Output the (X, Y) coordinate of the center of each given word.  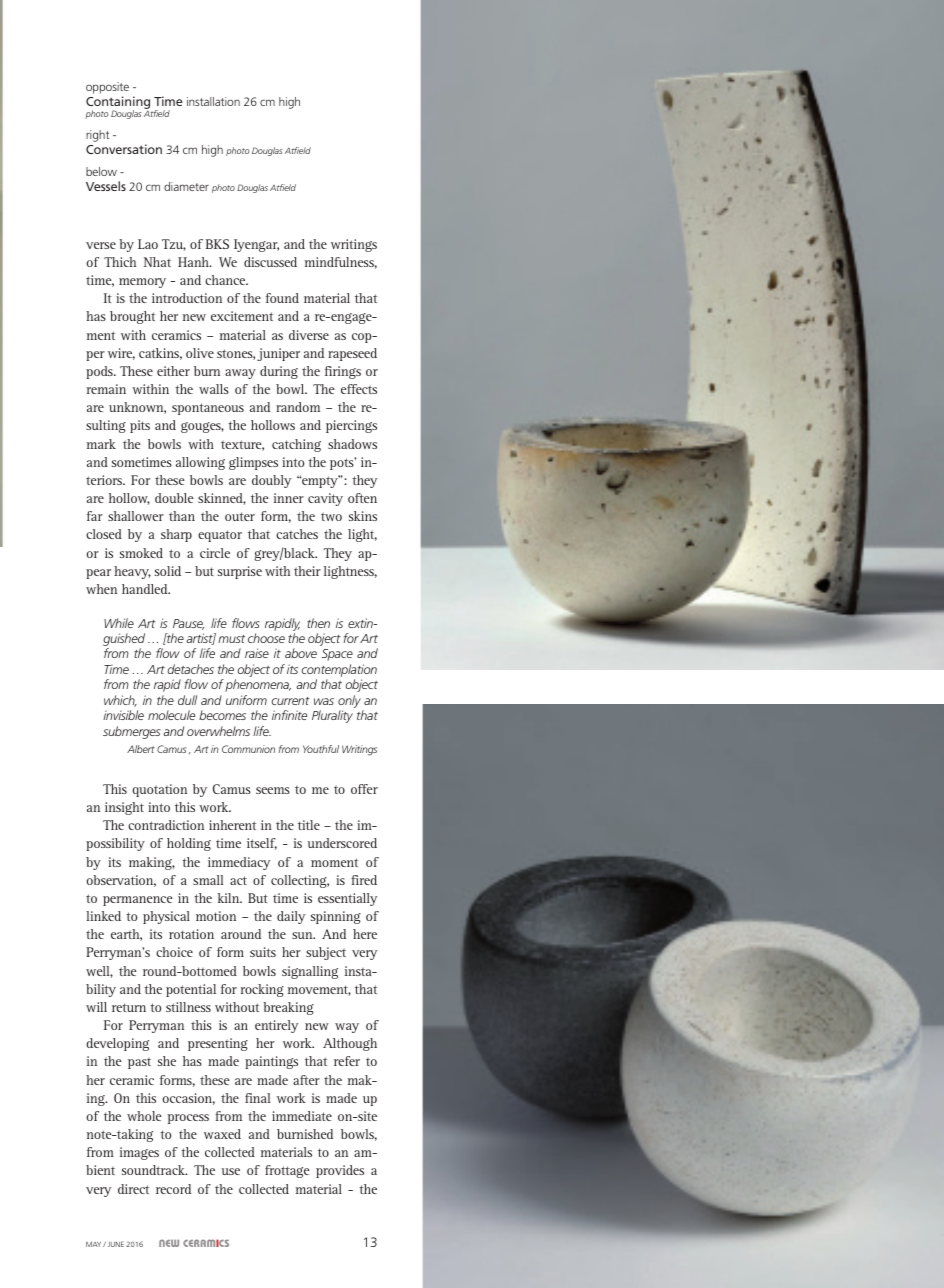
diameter (186, 186)
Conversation (124, 149)
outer (240, 516)
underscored (342, 843)
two (331, 516)
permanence (138, 901)
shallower (136, 516)
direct (133, 1189)
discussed (270, 262)
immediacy (239, 863)
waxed (222, 1134)
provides (340, 1171)
